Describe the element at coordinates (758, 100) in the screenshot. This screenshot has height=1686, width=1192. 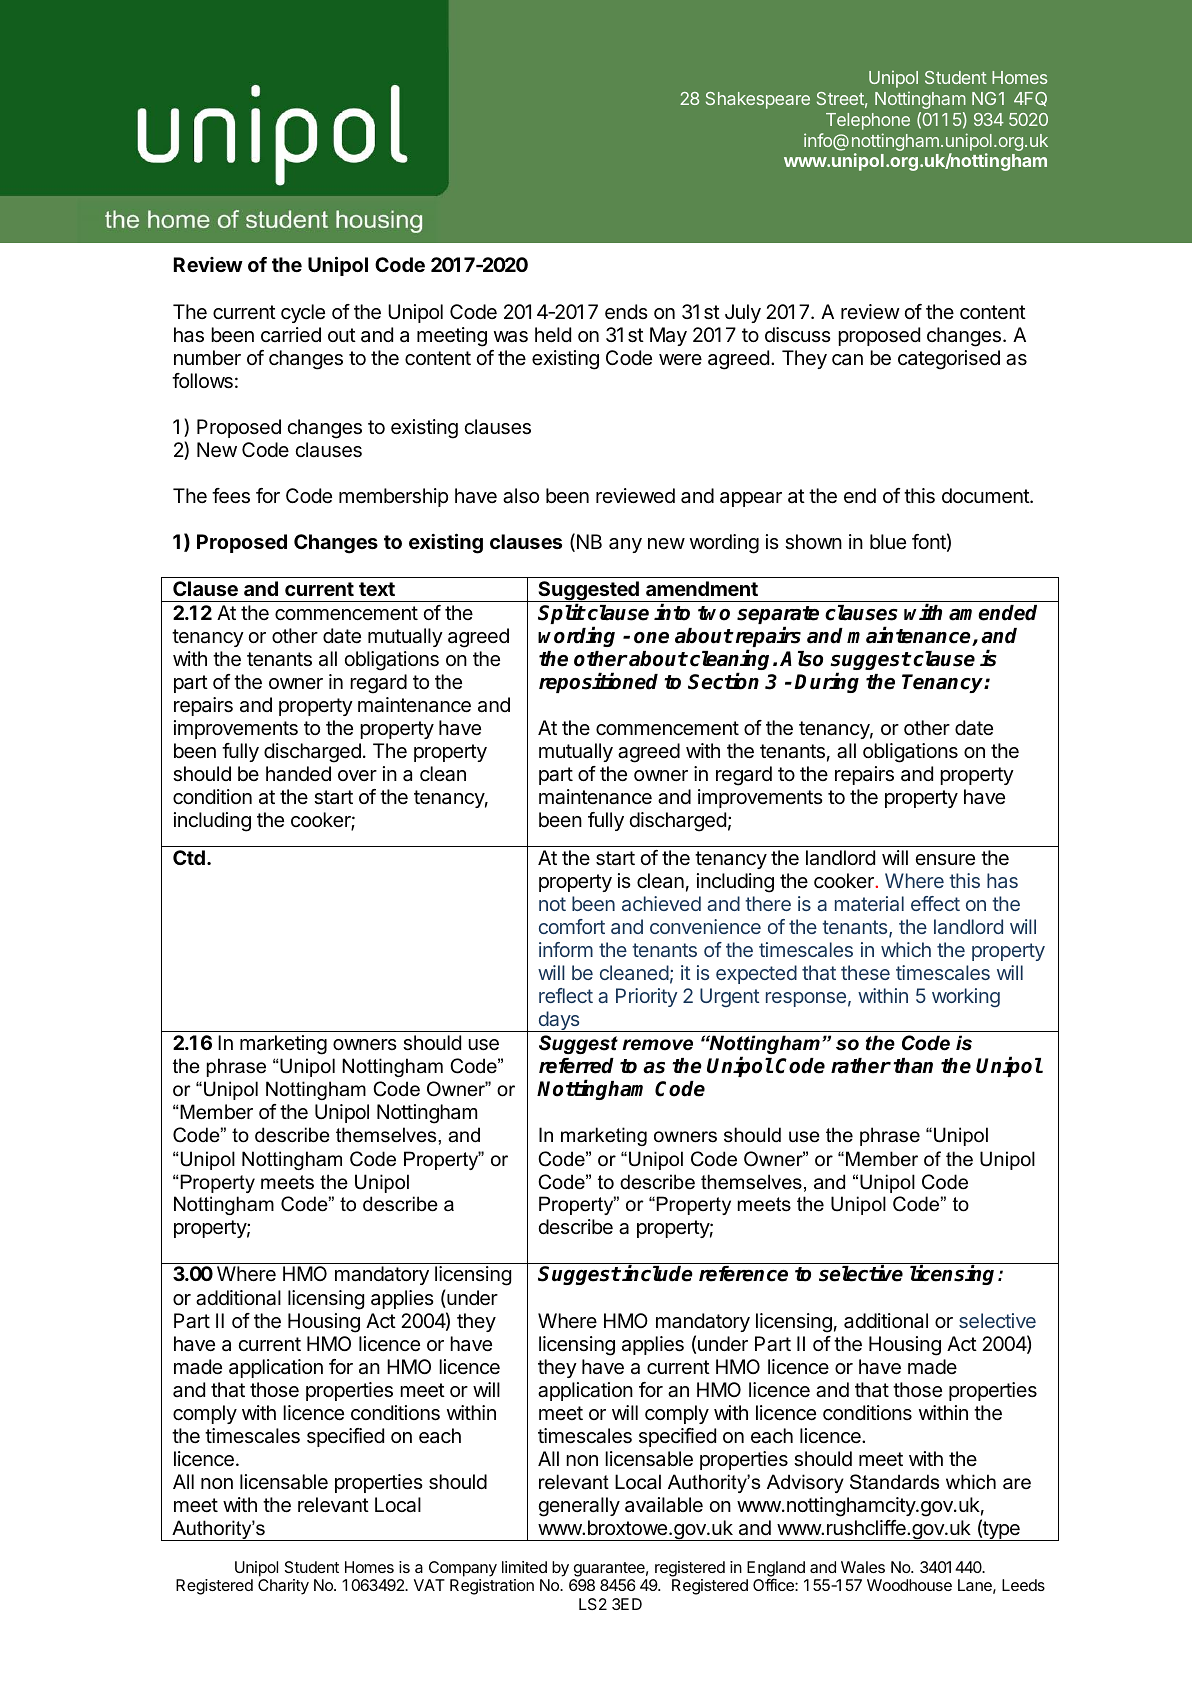
I see `Shakespeare` at that location.
